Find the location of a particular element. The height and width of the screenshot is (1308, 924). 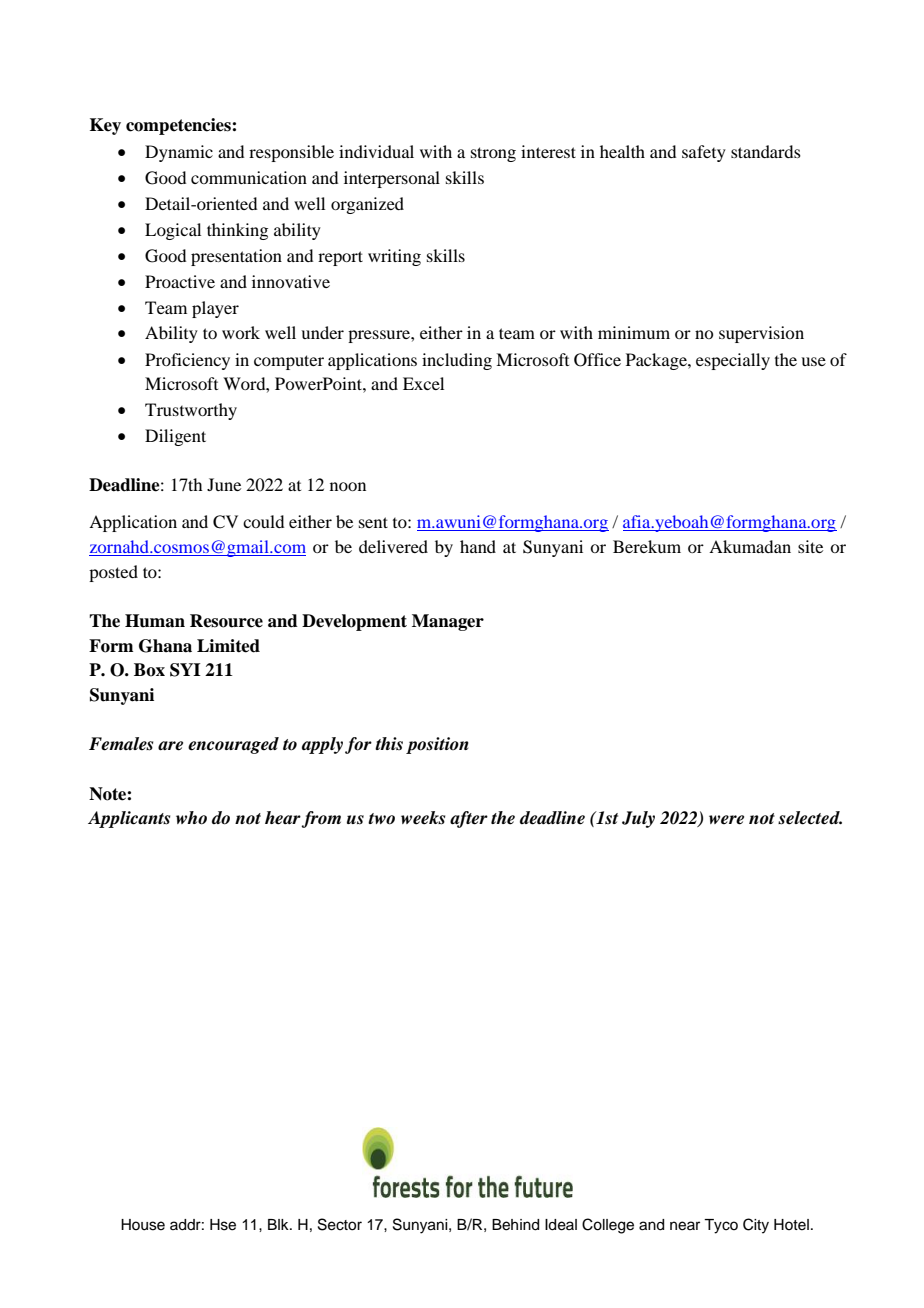

Box is located at coordinates (149, 670).
